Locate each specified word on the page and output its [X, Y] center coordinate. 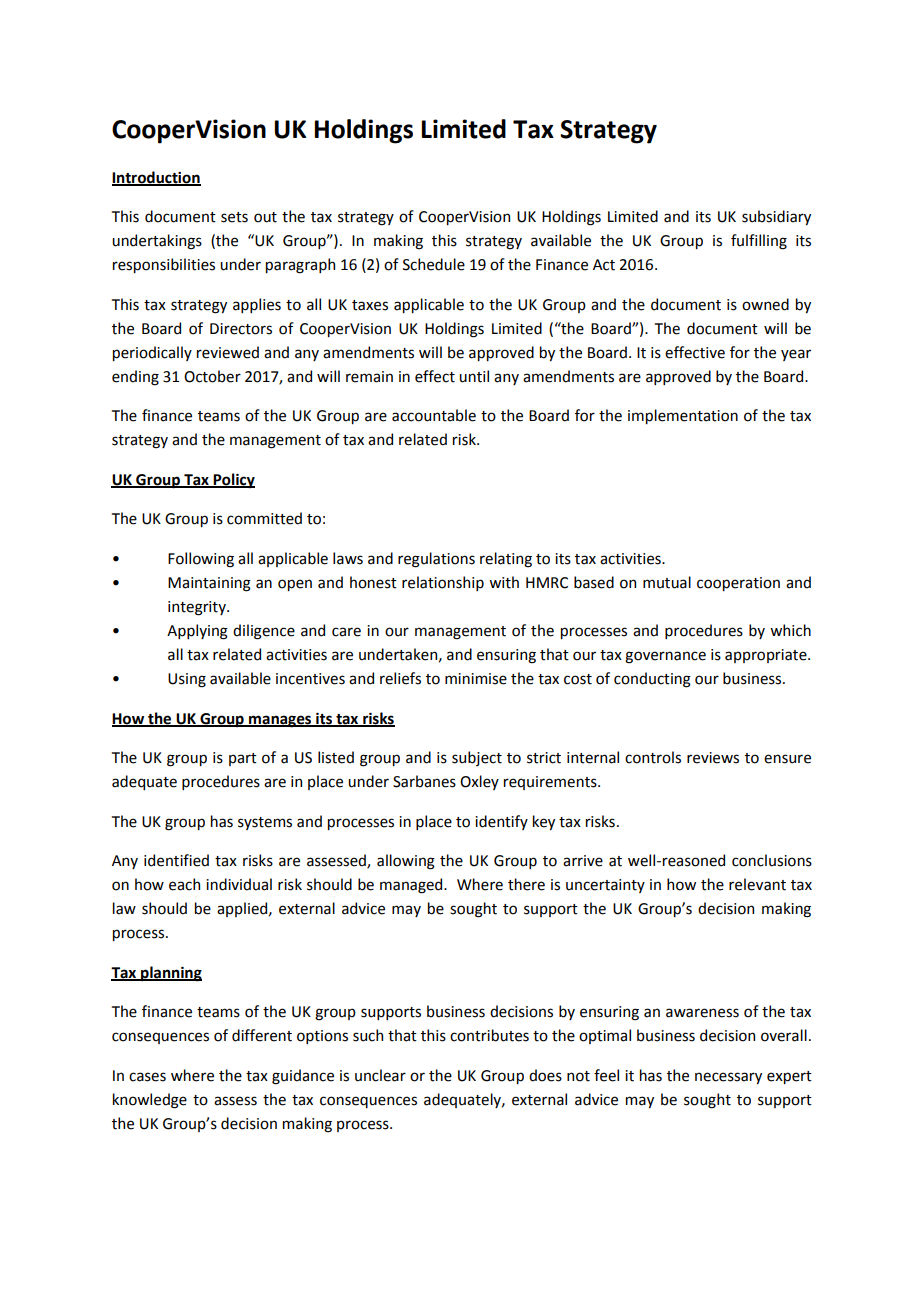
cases [147, 1077]
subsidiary [776, 217]
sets [234, 217]
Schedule [434, 264]
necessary [728, 1078]
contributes [489, 1035]
